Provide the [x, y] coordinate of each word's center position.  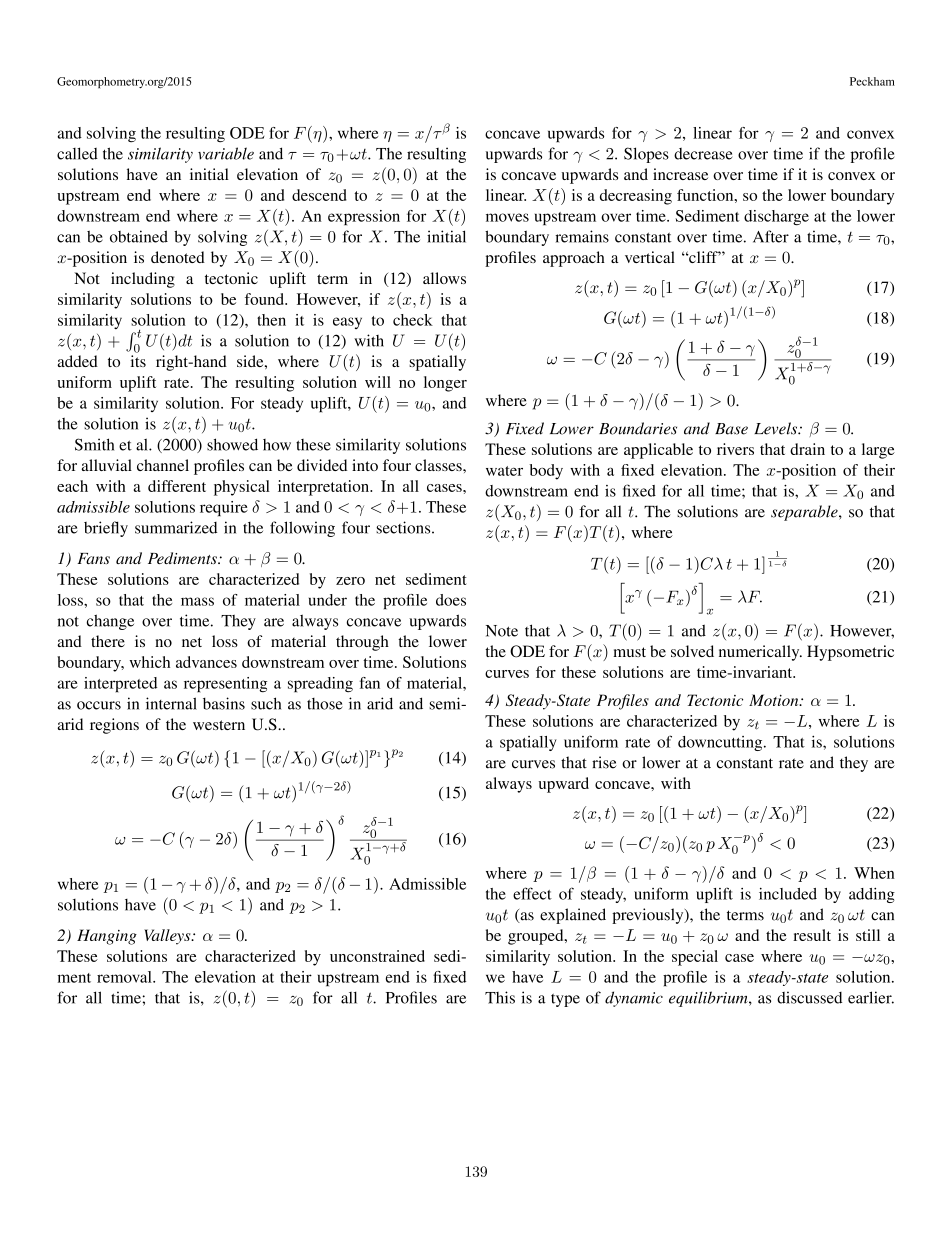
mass [197, 601]
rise [604, 762]
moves [507, 217]
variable [226, 153]
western [219, 725]
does [451, 600]
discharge [776, 218]
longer [445, 384]
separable [805, 513]
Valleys [168, 937]
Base [731, 429]
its [138, 361]
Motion [775, 700]
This [500, 997]
